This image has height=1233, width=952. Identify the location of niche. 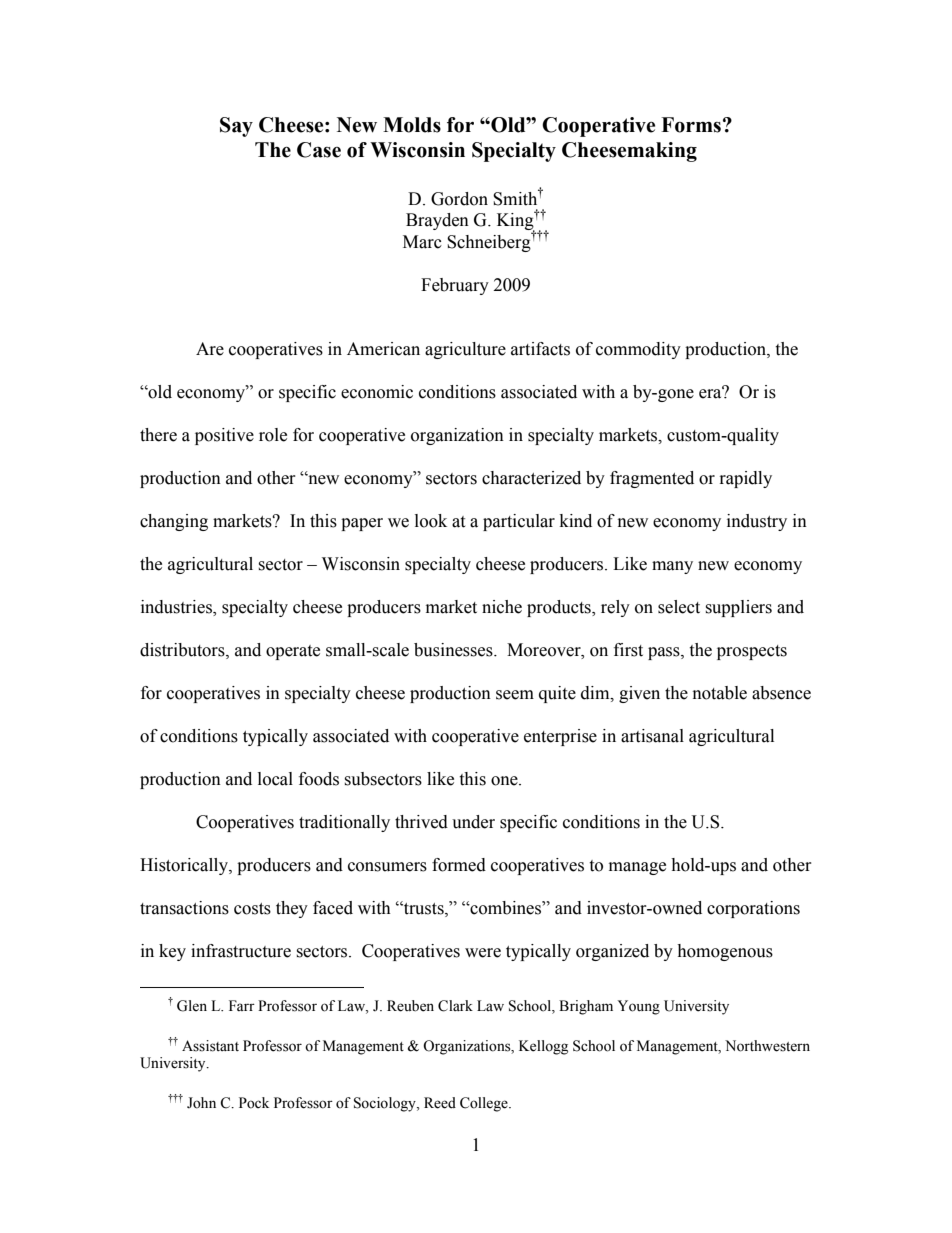
(502, 607).
